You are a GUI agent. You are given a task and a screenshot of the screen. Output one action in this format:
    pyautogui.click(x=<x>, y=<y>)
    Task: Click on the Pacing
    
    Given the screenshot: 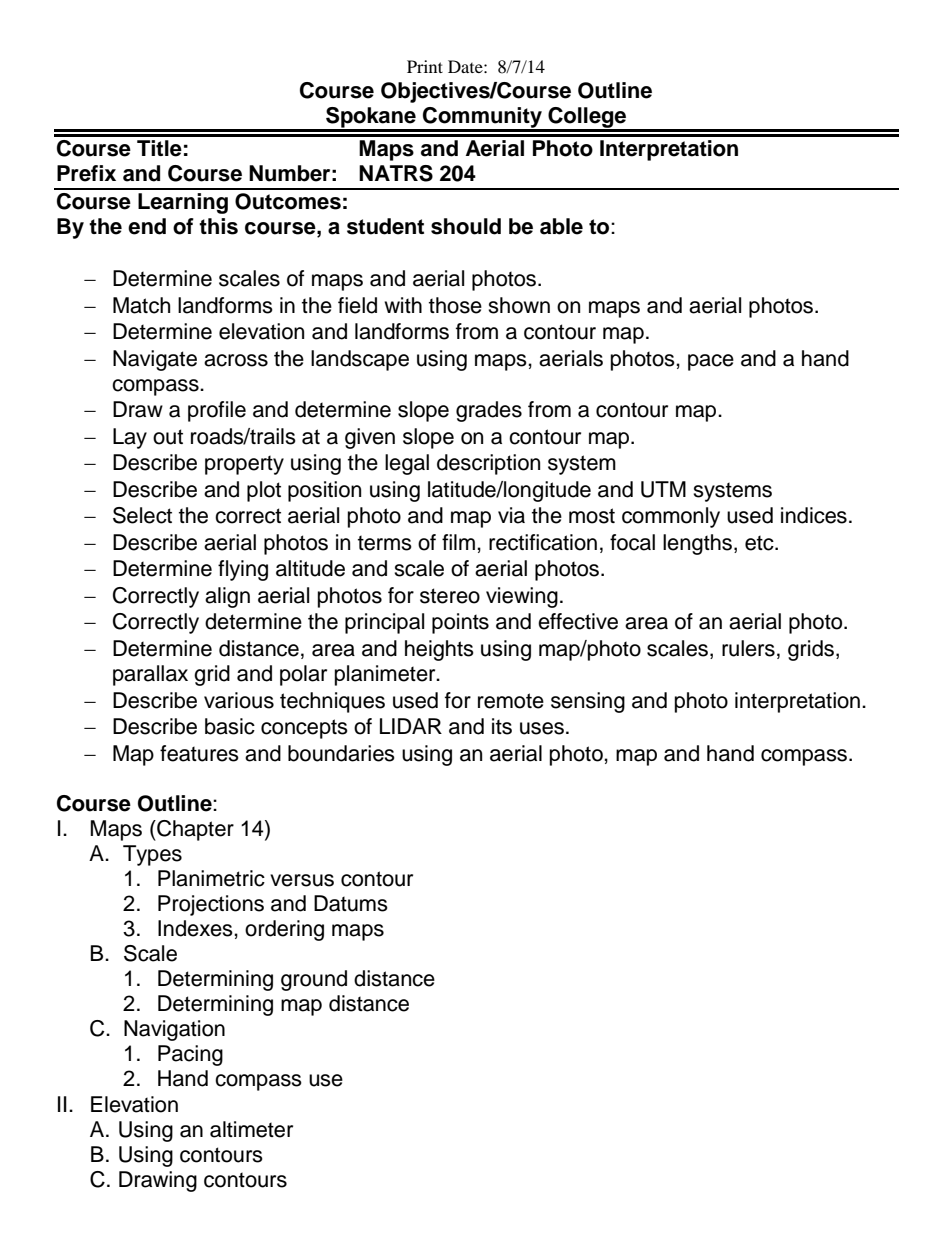 What is the action you would take?
    pyautogui.click(x=190, y=1055)
